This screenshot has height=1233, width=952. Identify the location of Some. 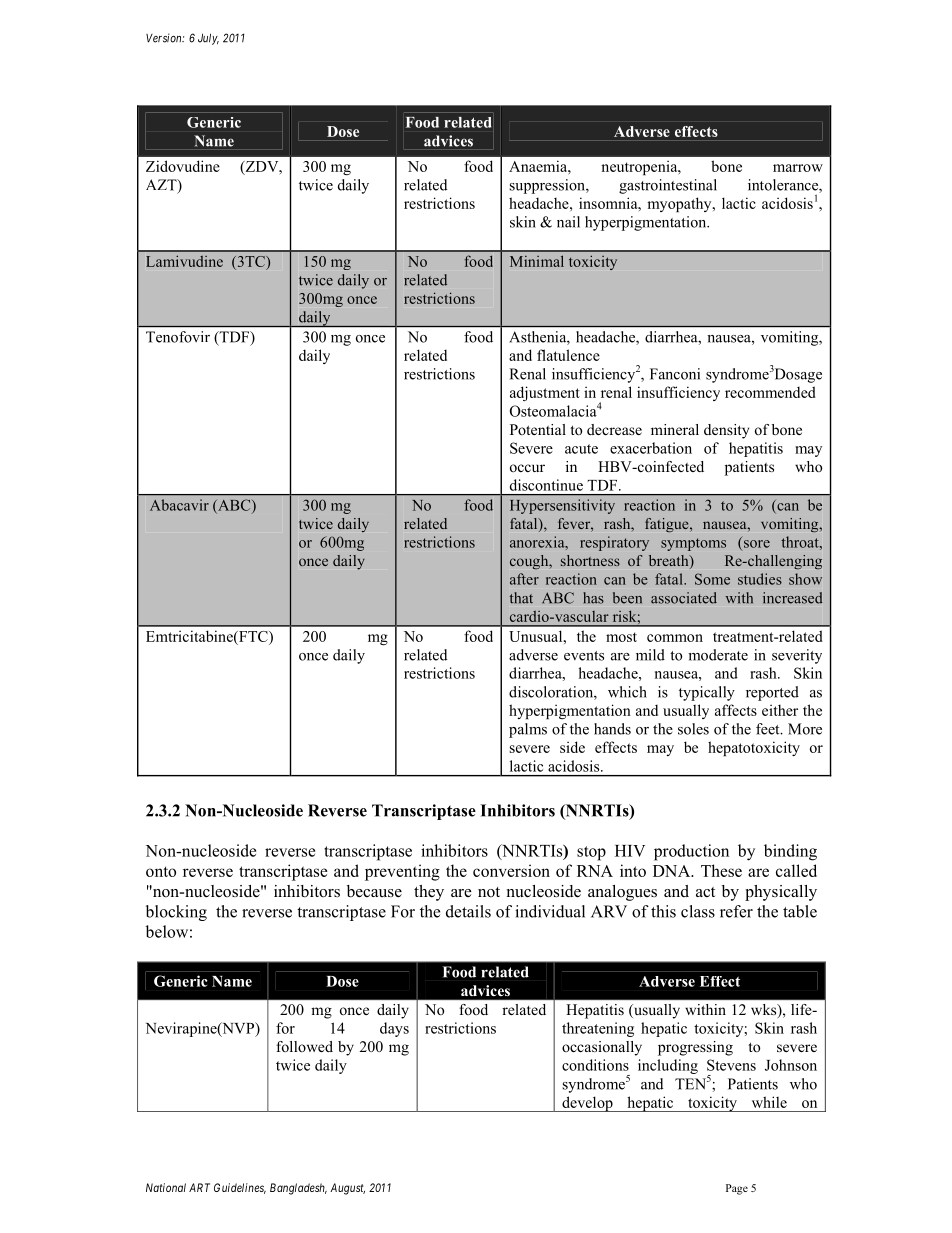
(712, 579).
